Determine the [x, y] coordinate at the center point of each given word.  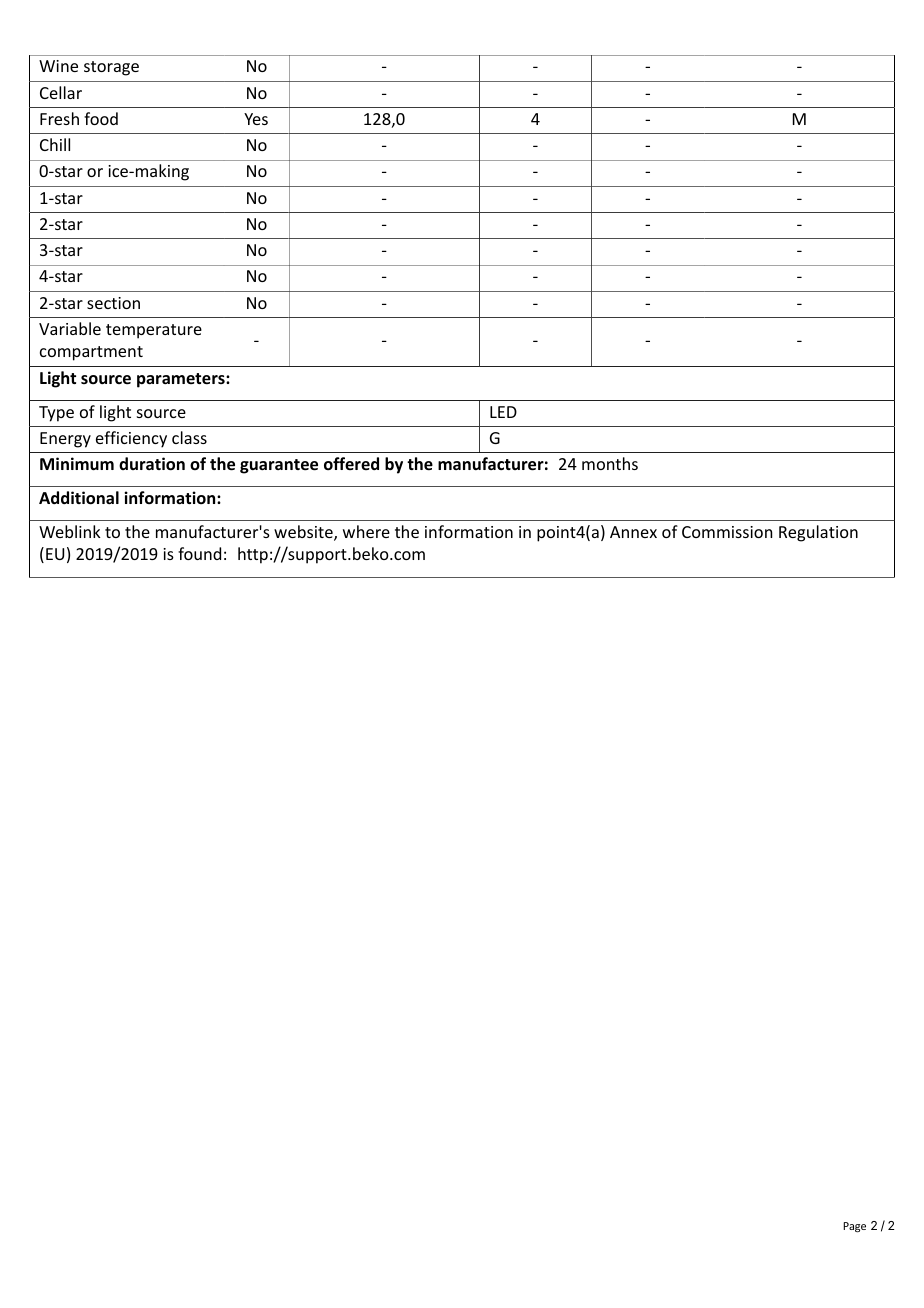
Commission [727, 532]
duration [152, 464]
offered [351, 463]
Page [854, 1227]
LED [503, 412]
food [101, 118]
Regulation [818, 533]
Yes [256, 119]
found [199, 553]
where [366, 531]
